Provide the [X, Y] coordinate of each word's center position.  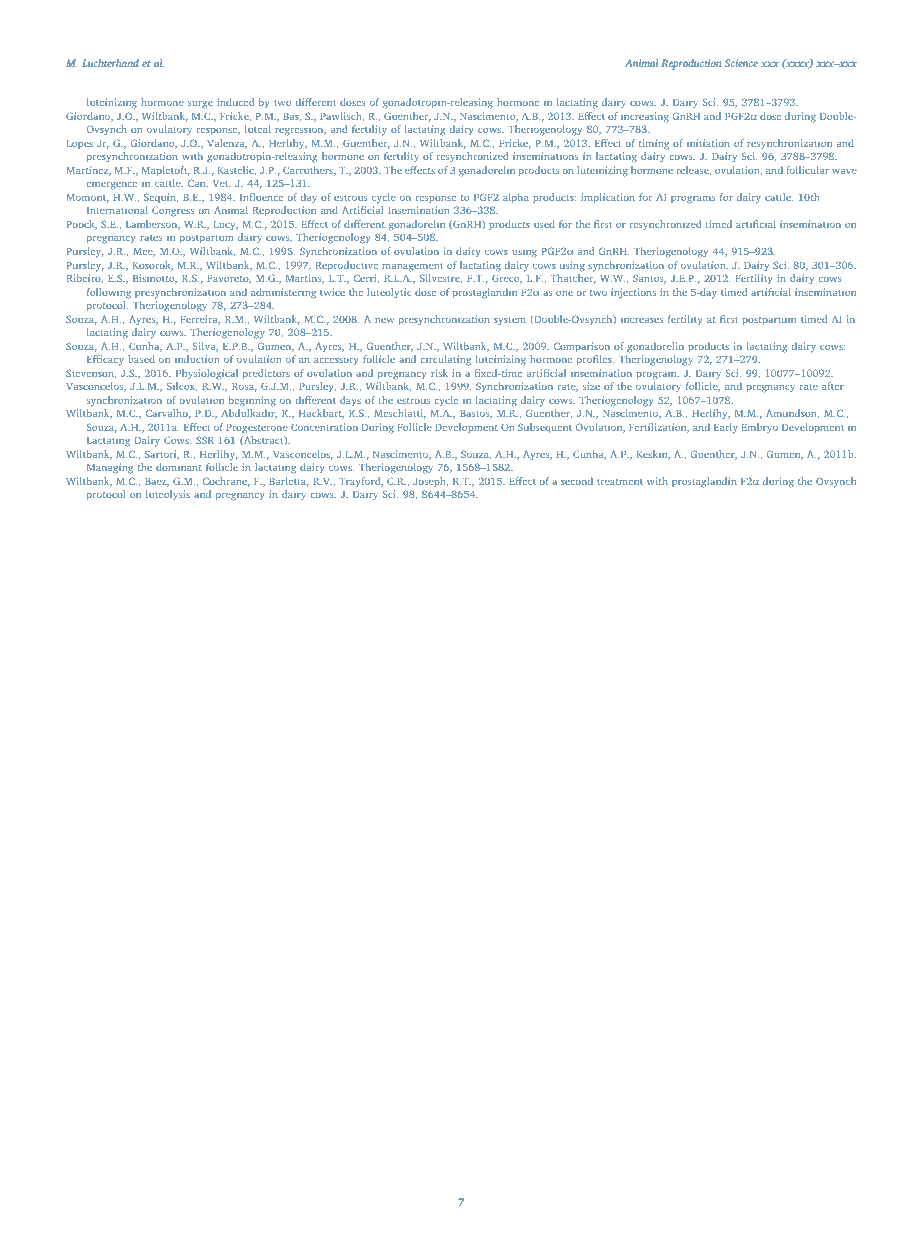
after [833, 386]
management [412, 267]
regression [300, 131]
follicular [808, 170]
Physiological [207, 374]
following [109, 293]
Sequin [161, 198]
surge [200, 105]
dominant [179, 467]
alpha [516, 198]
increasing [645, 117]
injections [633, 293]
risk [439, 373]
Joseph [430, 482]
